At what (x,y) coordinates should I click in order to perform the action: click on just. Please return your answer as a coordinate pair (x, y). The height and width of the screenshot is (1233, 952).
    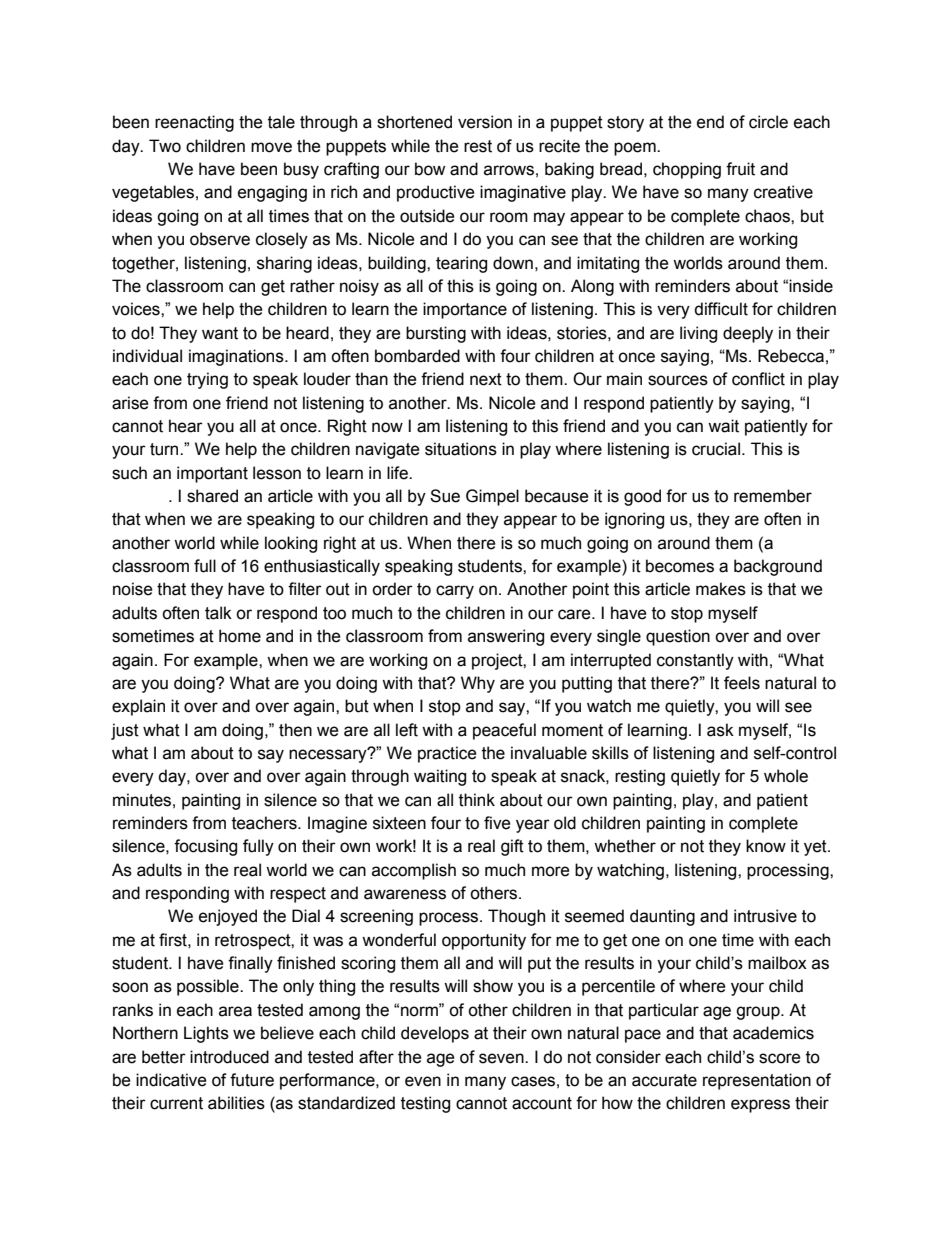
    Looking at the image, I should click on (125, 731).
